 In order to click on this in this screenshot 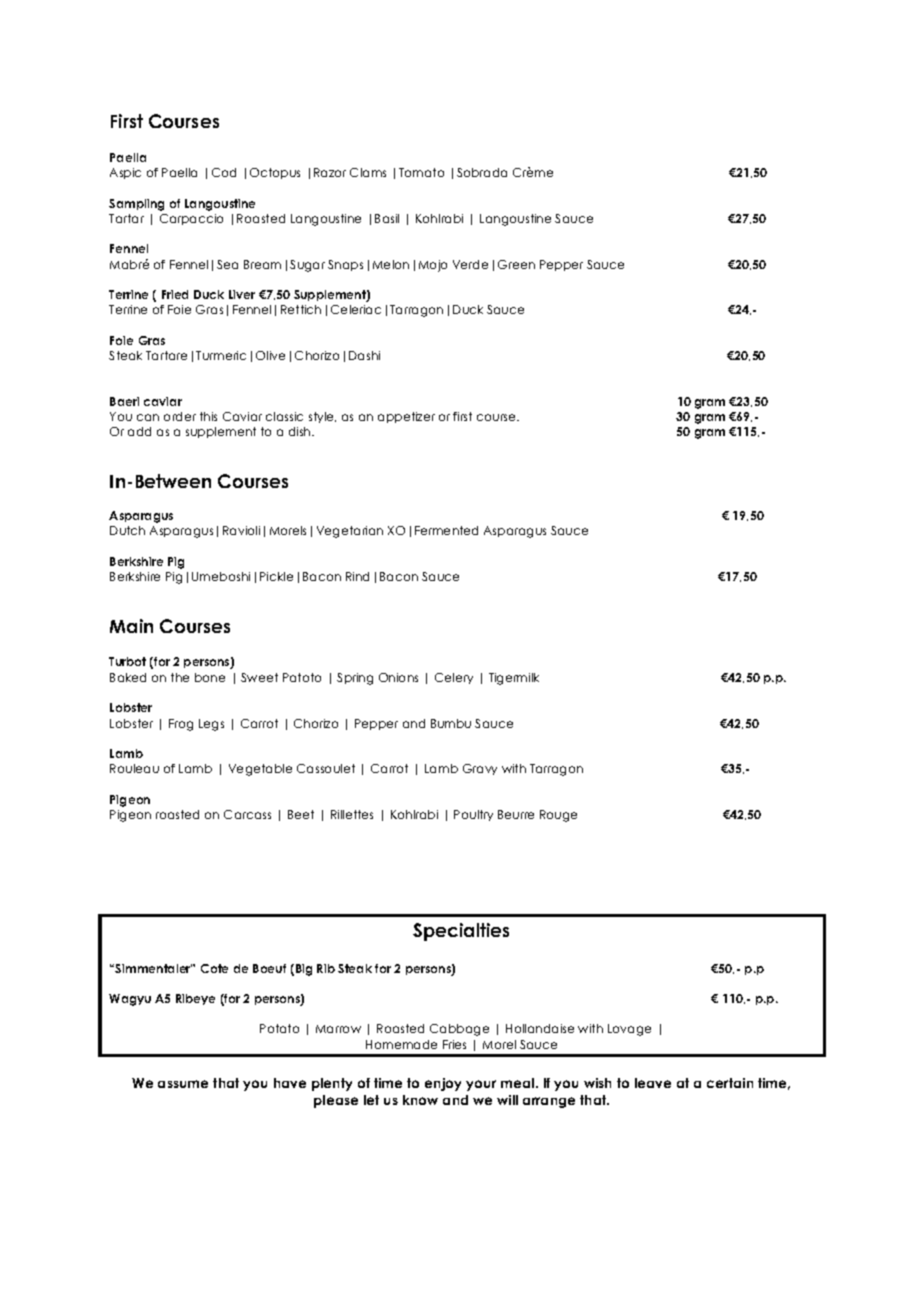, I will do `click(208, 416)`.
